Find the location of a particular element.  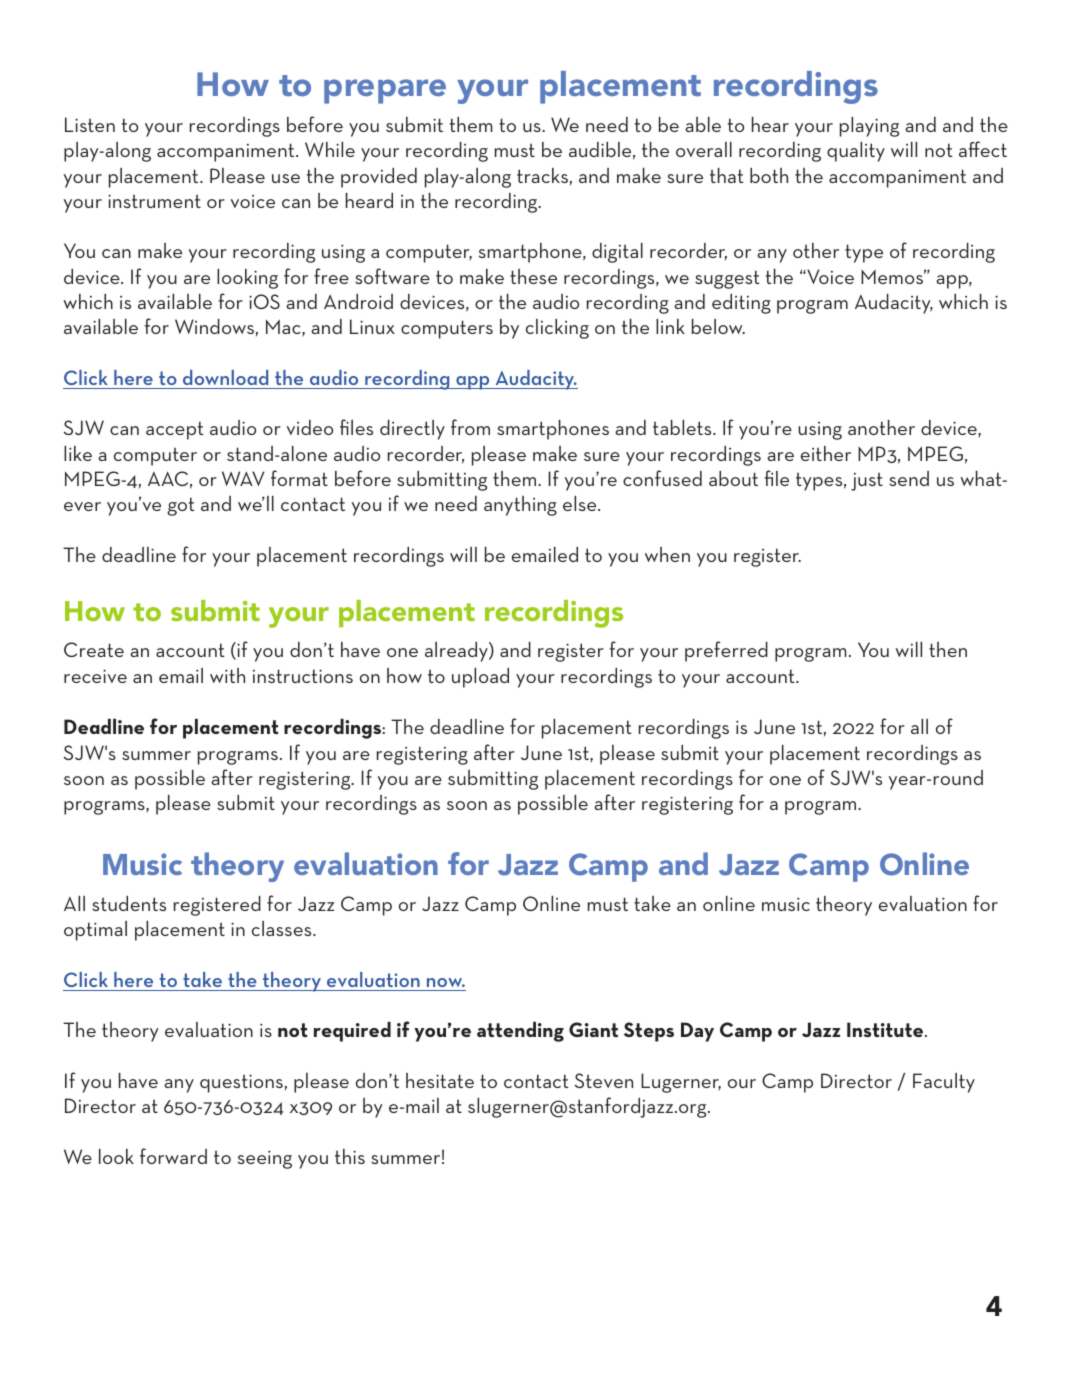

students is located at coordinates (129, 903).
